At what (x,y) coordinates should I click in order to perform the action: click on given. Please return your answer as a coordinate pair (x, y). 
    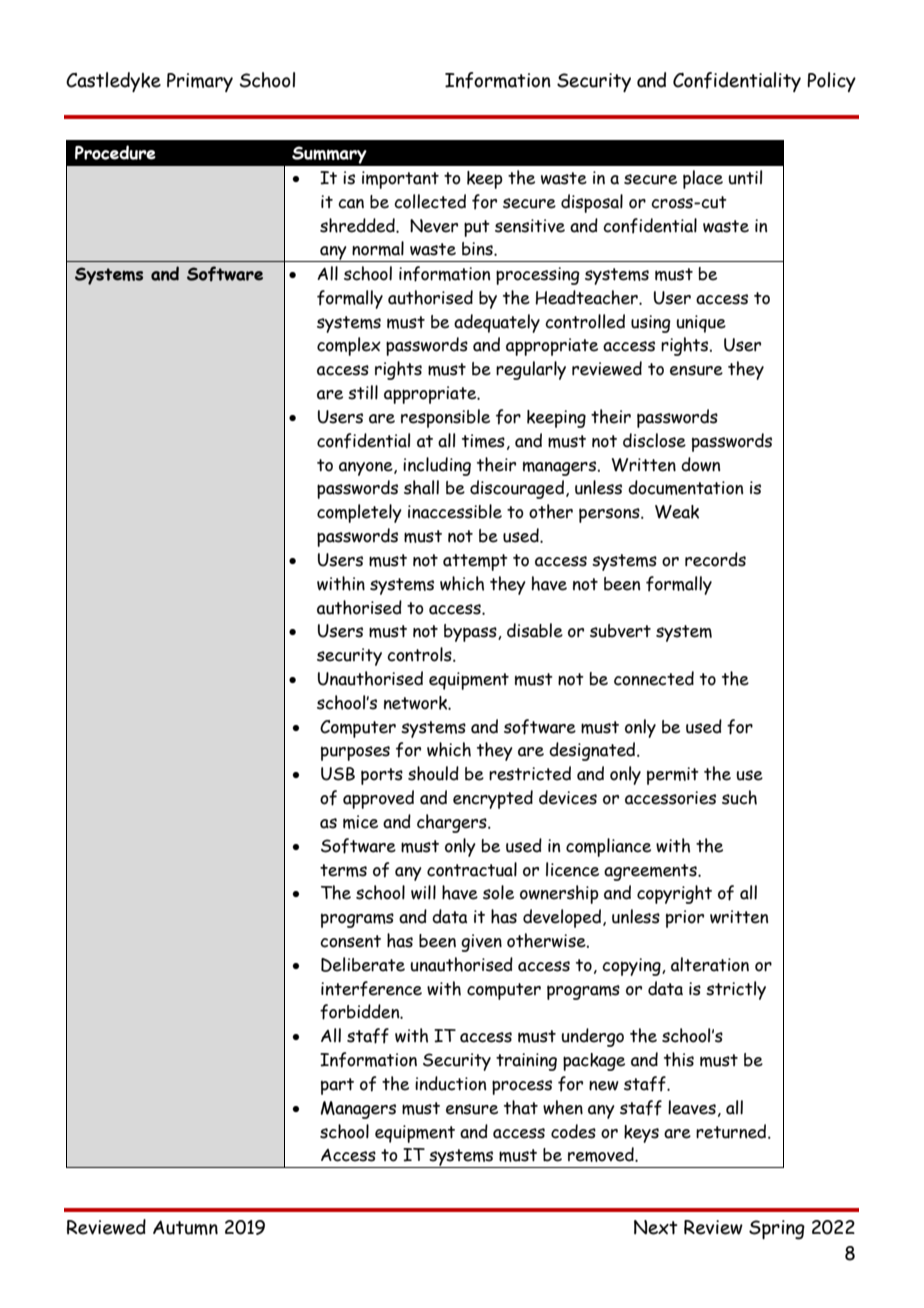
    Looking at the image, I should click on (481, 943).
